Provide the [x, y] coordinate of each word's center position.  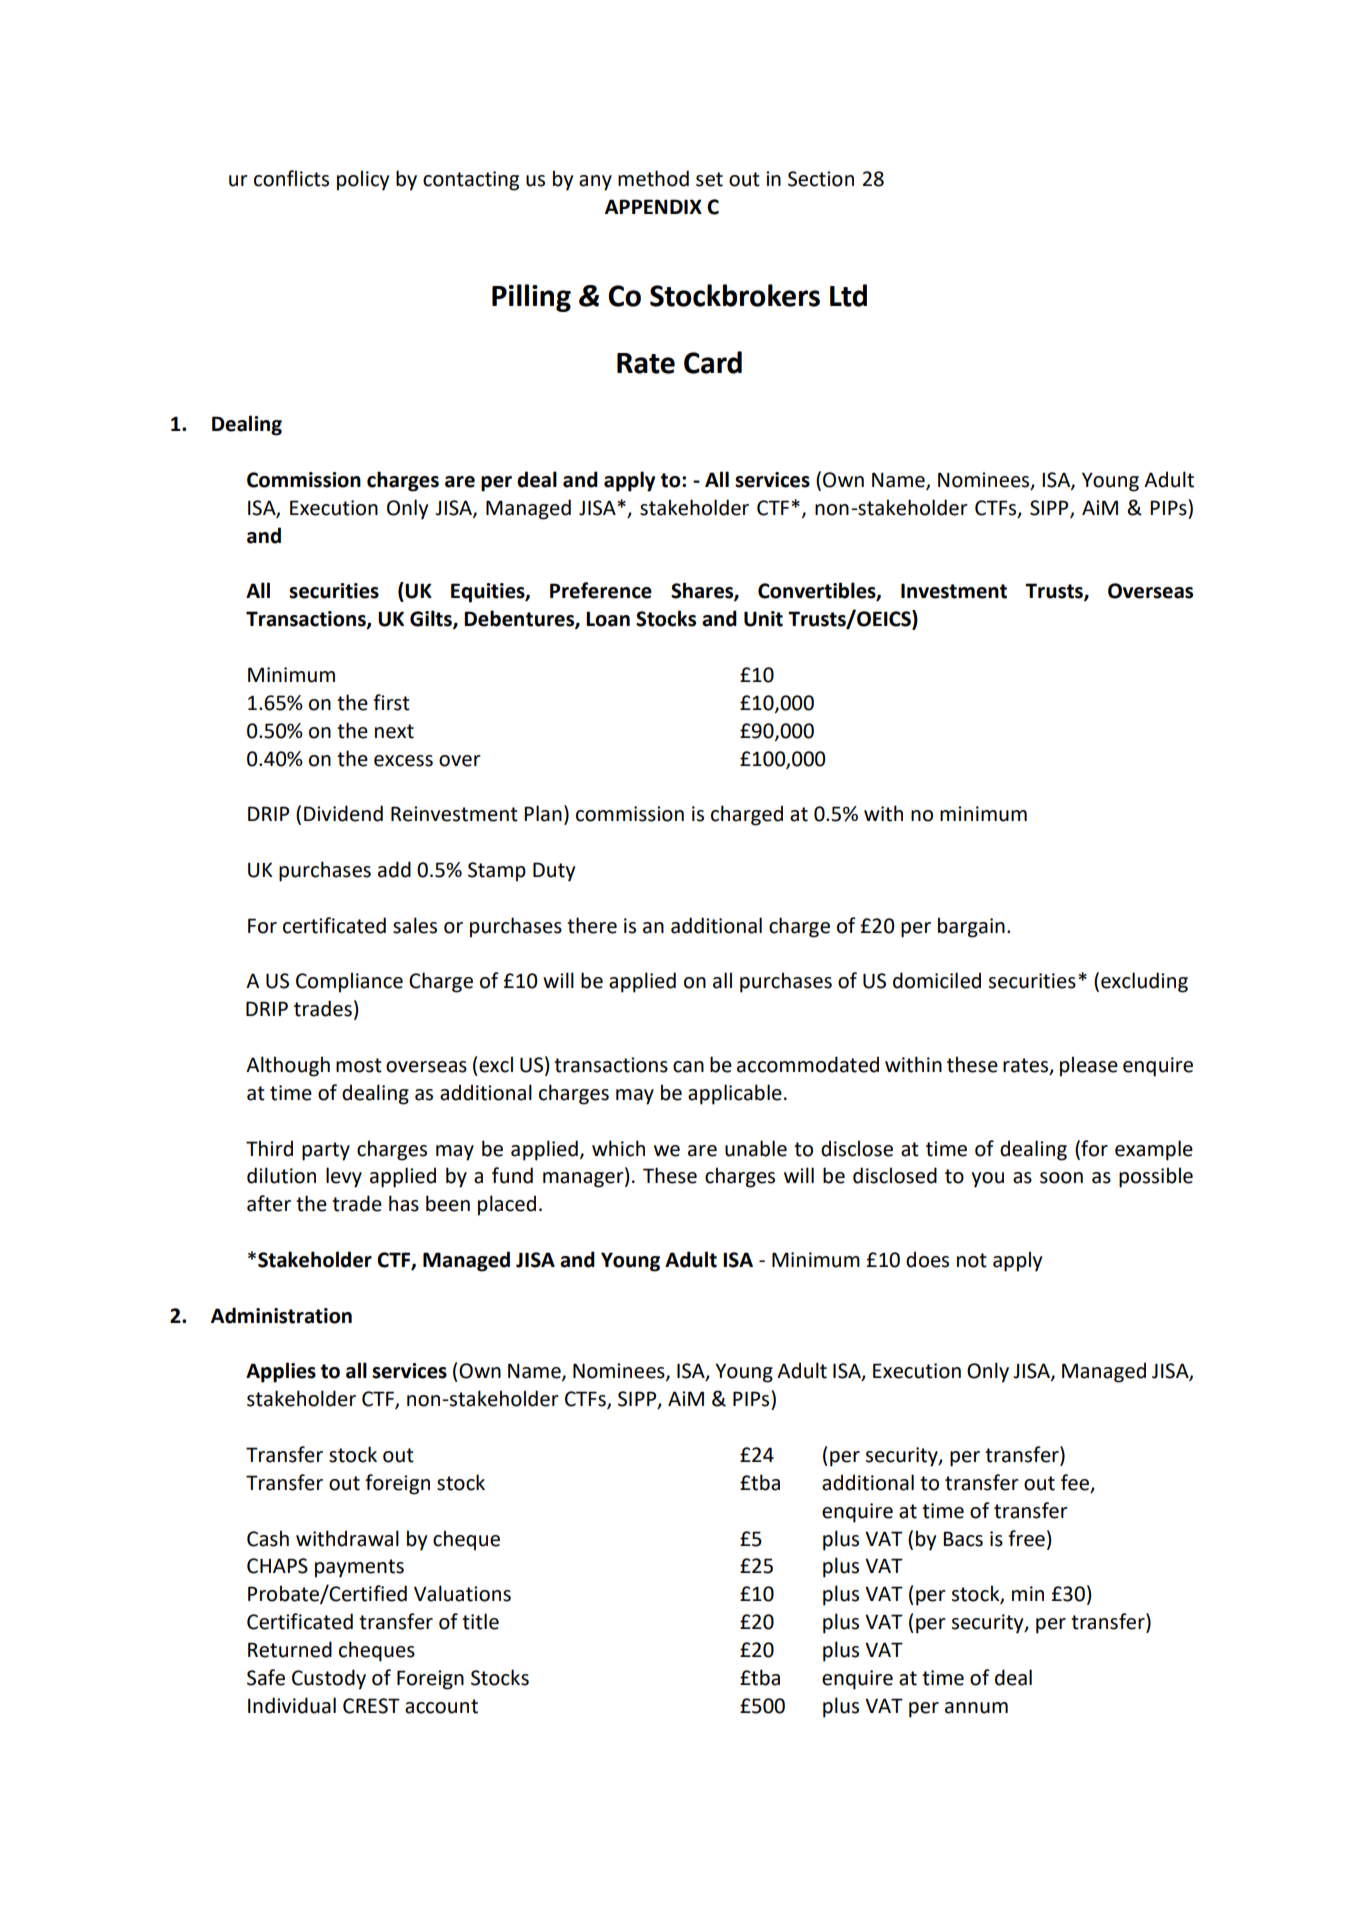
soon [1061, 1178]
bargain [971, 927]
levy [344, 1177]
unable [756, 1148]
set [709, 179]
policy [363, 180]
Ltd [848, 295]
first [391, 702]
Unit [763, 619]
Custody [329, 1679]
